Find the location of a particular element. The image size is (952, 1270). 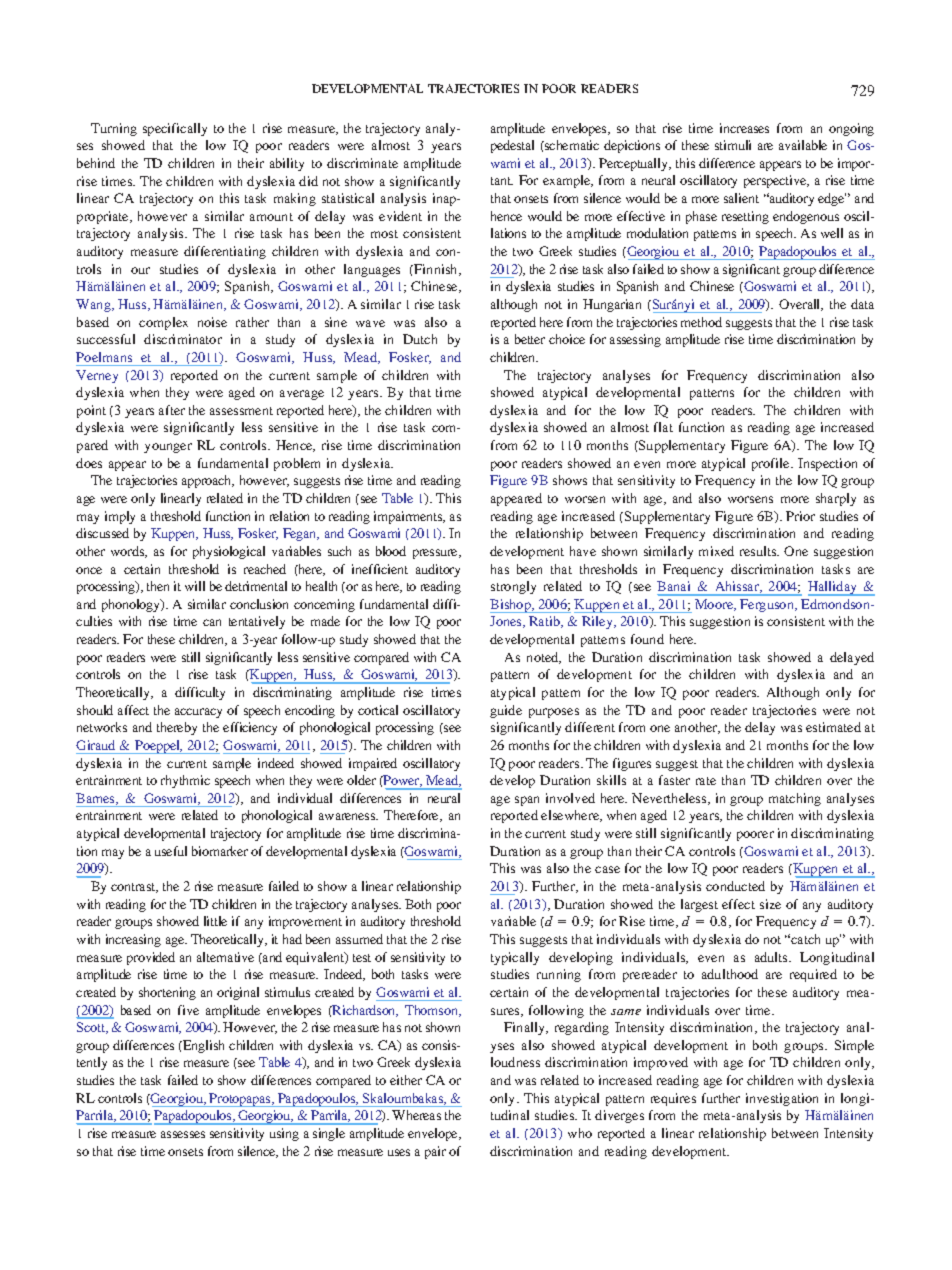

approach is located at coordinates (208, 481).
